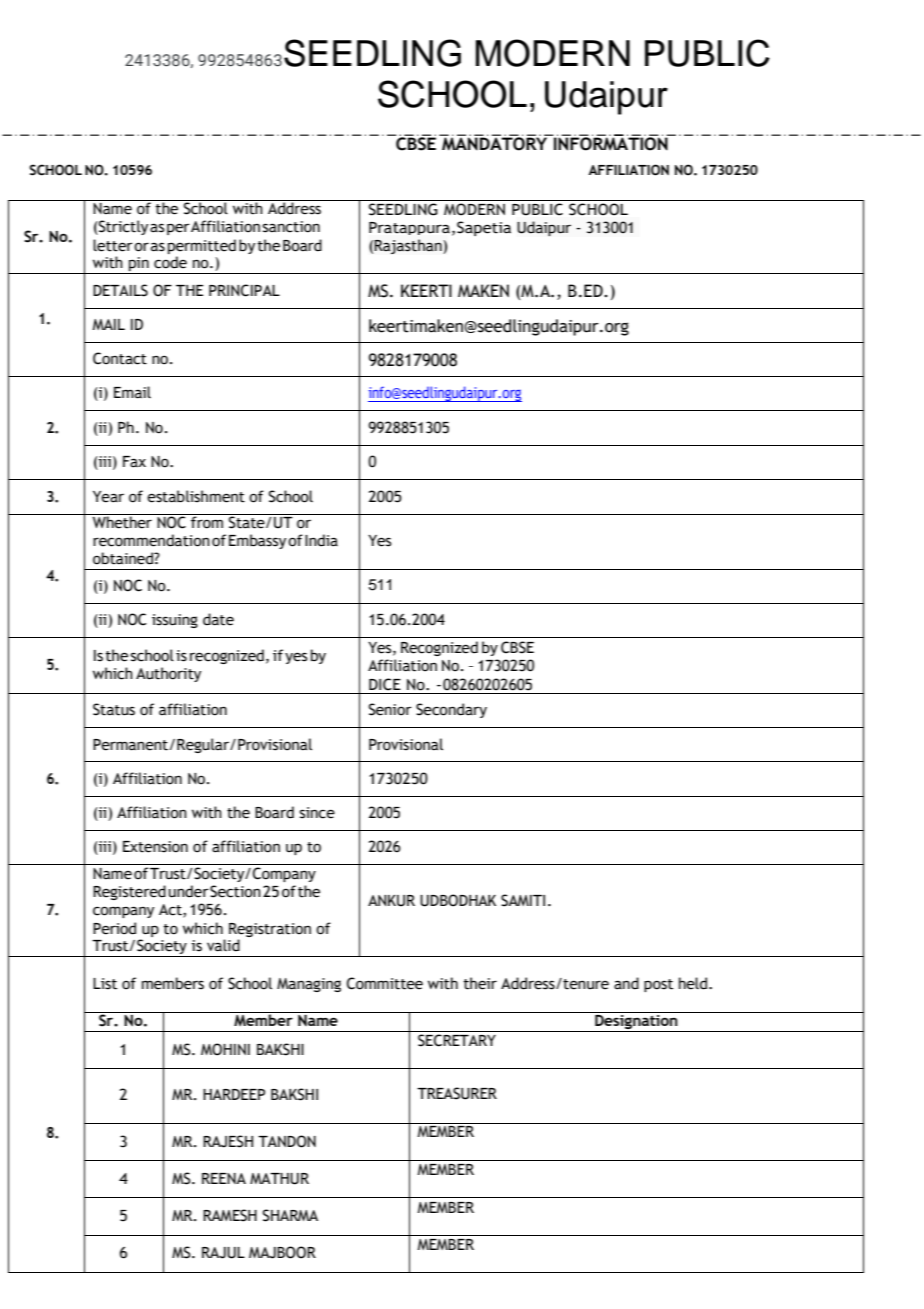 This document has height=1309, width=924. I want to click on Senior, so click(390, 709).
